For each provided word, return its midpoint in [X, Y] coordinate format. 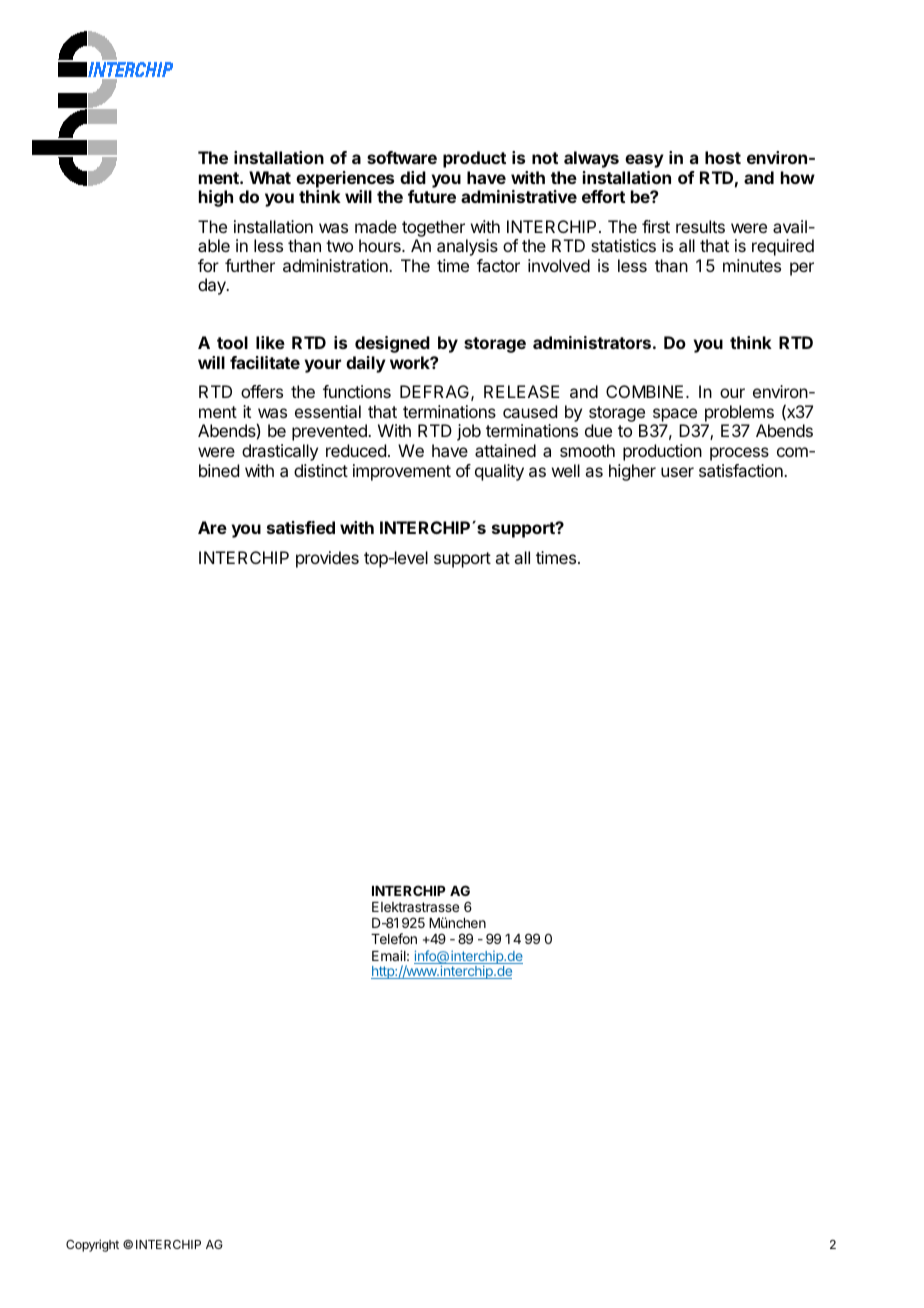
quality [499, 472]
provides [327, 559]
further [250, 265]
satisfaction [742, 470]
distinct [321, 470]
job [469, 432]
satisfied [301, 527]
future [432, 196]
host [723, 157]
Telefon [394, 938]
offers [262, 391]
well [566, 470]
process [739, 454]
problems [739, 413]
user [677, 472]
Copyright [92, 1245]
